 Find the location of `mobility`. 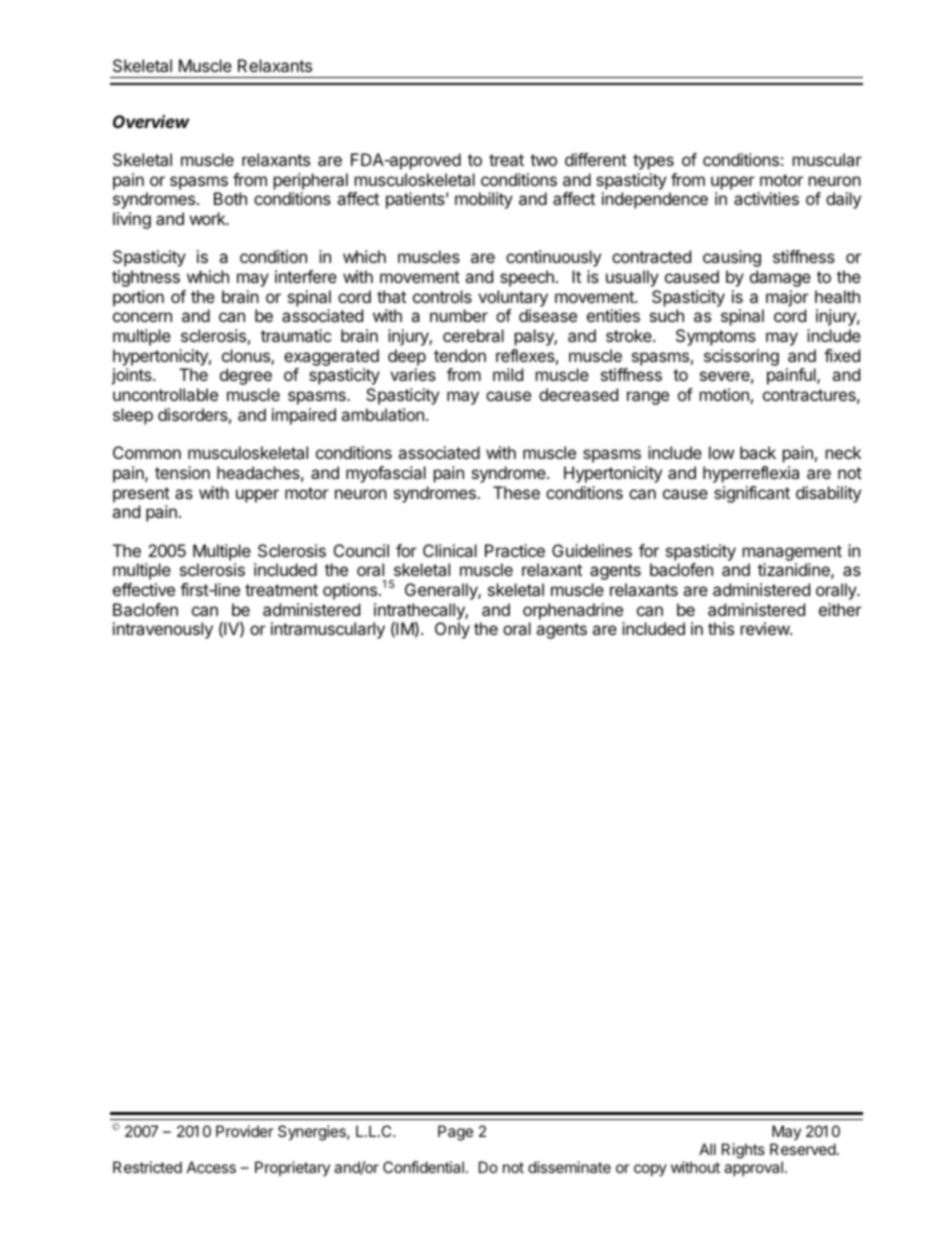

mobility is located at coordinates (484, 200).
